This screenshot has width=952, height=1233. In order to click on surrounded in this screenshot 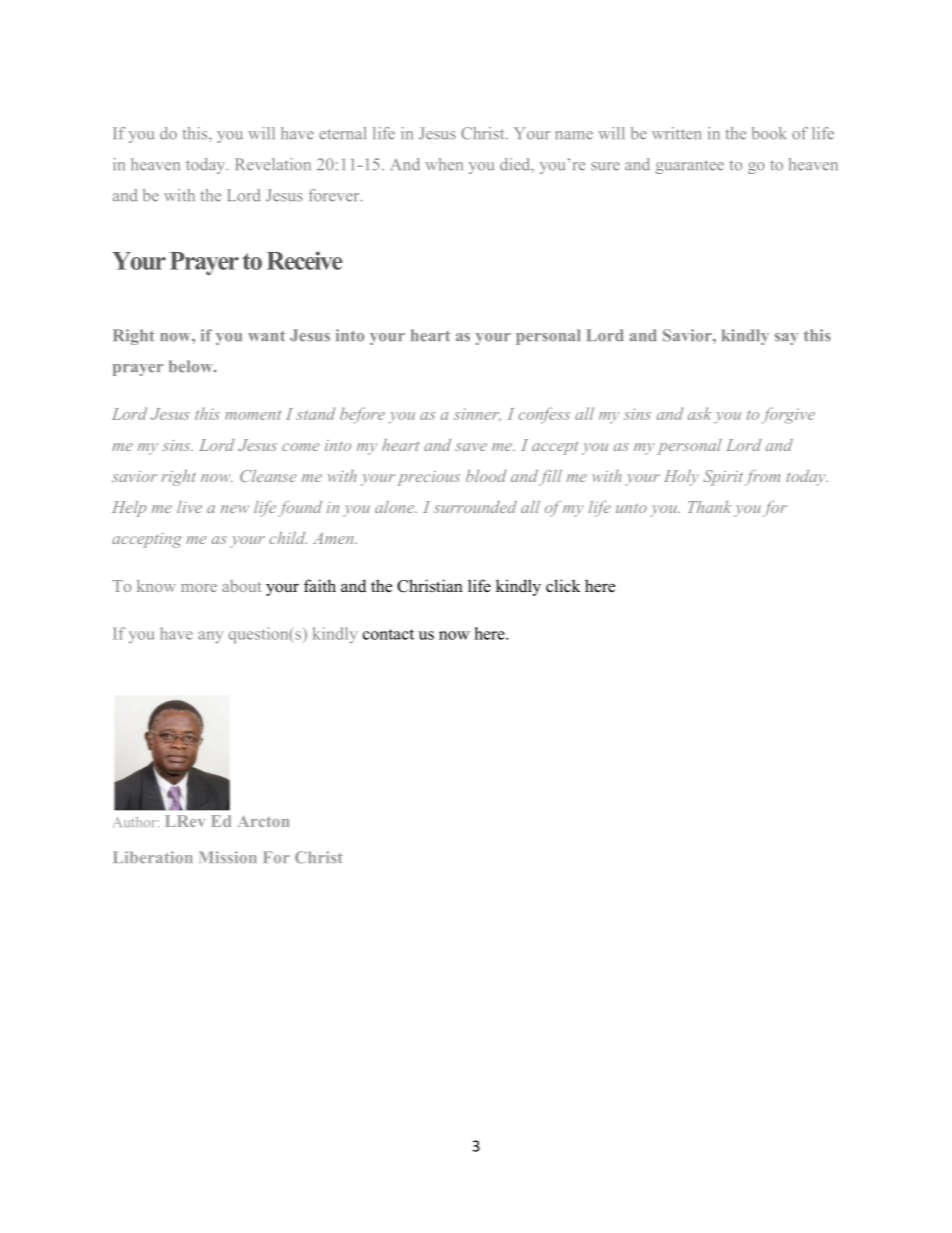, I will do `click(475, 507)`.
